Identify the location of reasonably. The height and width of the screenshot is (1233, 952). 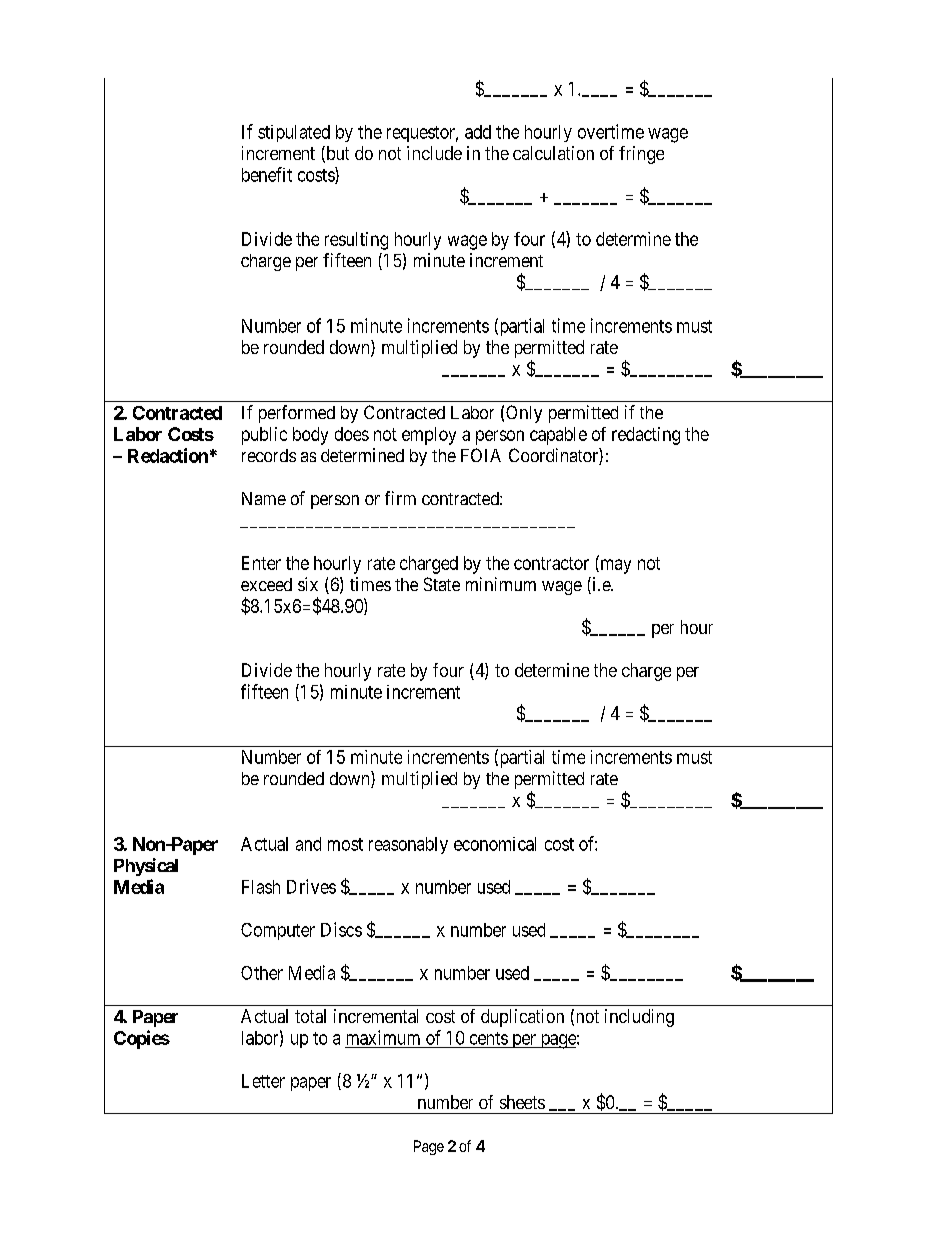
(408, 845).
